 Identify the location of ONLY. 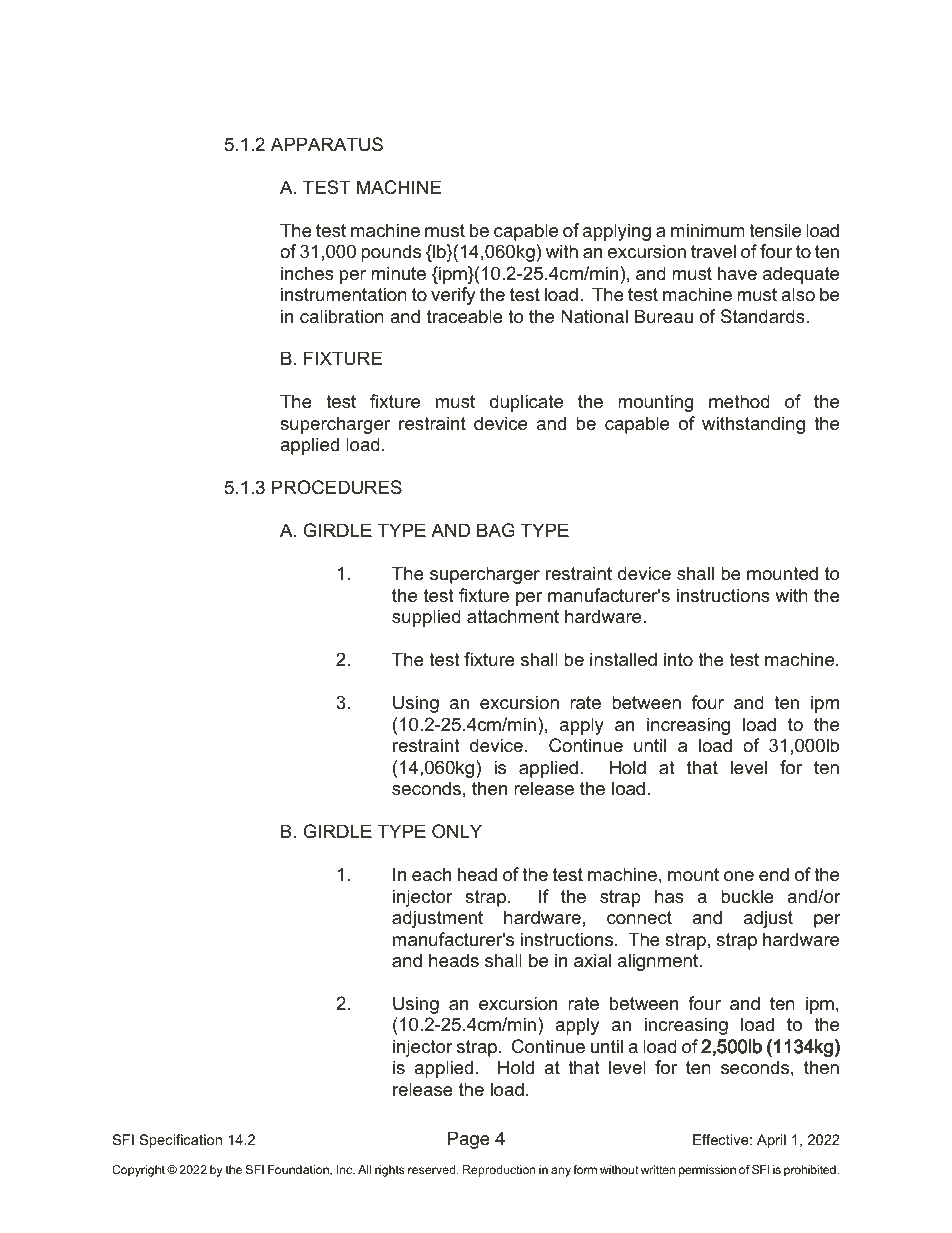
(457, 831).
